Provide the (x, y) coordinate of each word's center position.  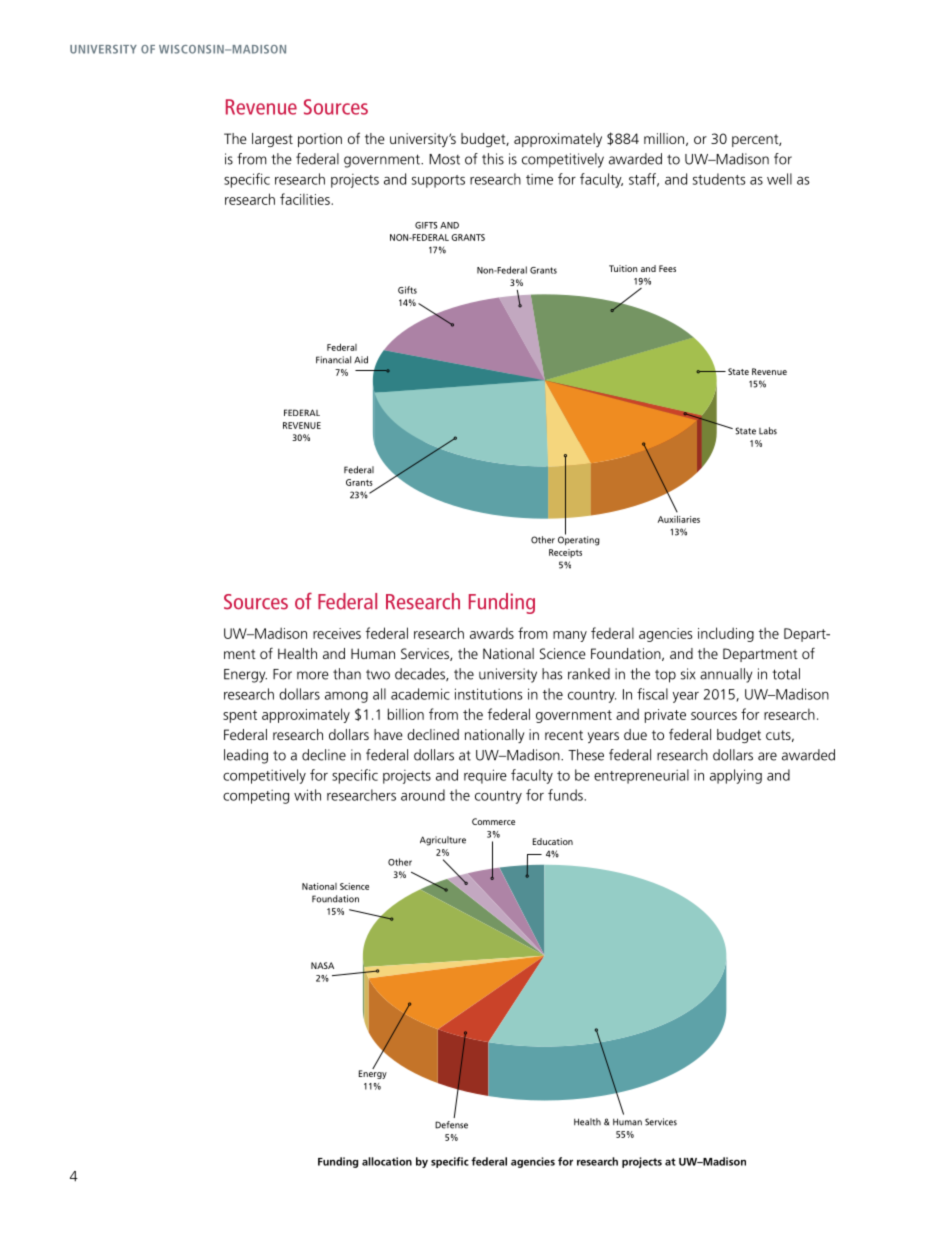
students (719, 179)
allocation (387, 1161)
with (307, 795)
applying (736, 776)
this (493, 159)
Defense (451, 1125)
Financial (333, 360)
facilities (306, 199)
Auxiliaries (679, 519)
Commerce (493, 821)
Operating (579, 540)
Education (553, 841)
